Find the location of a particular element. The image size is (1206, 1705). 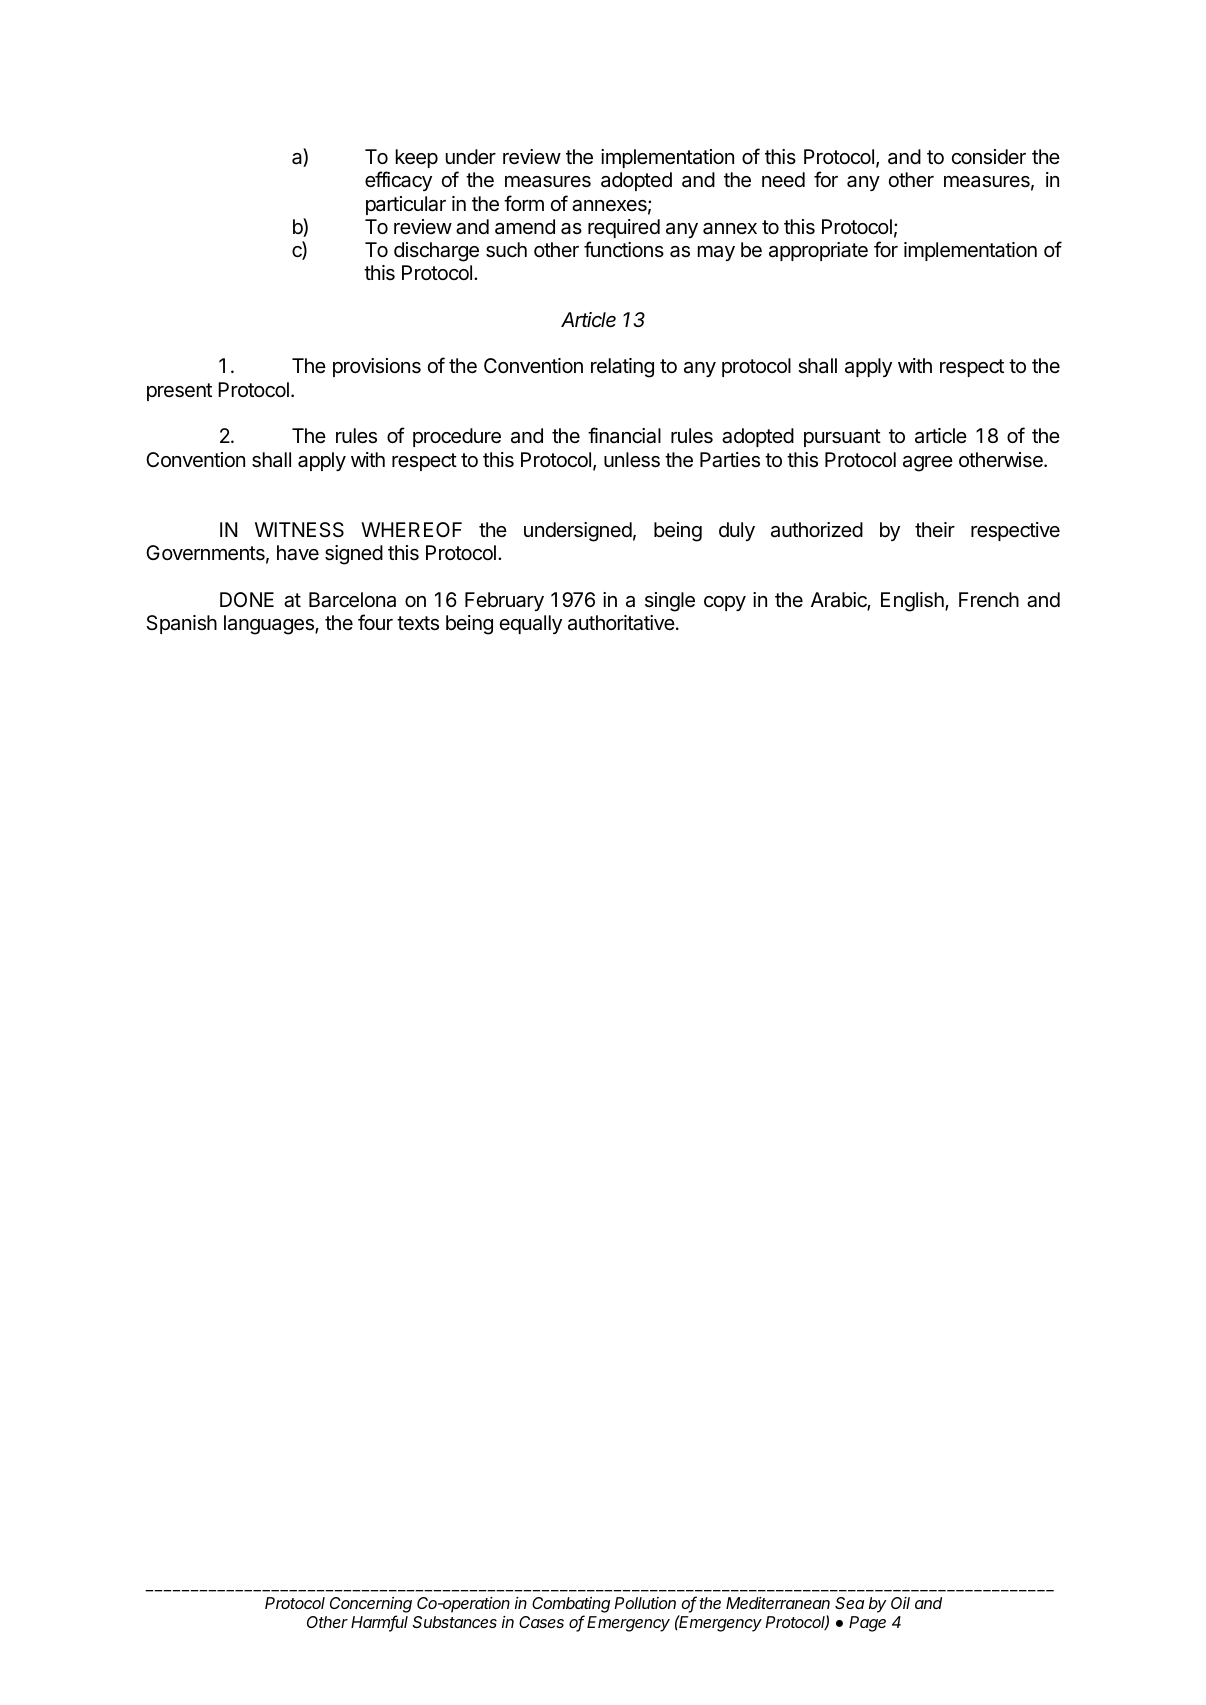

English is located at coordinates (913, 602).
